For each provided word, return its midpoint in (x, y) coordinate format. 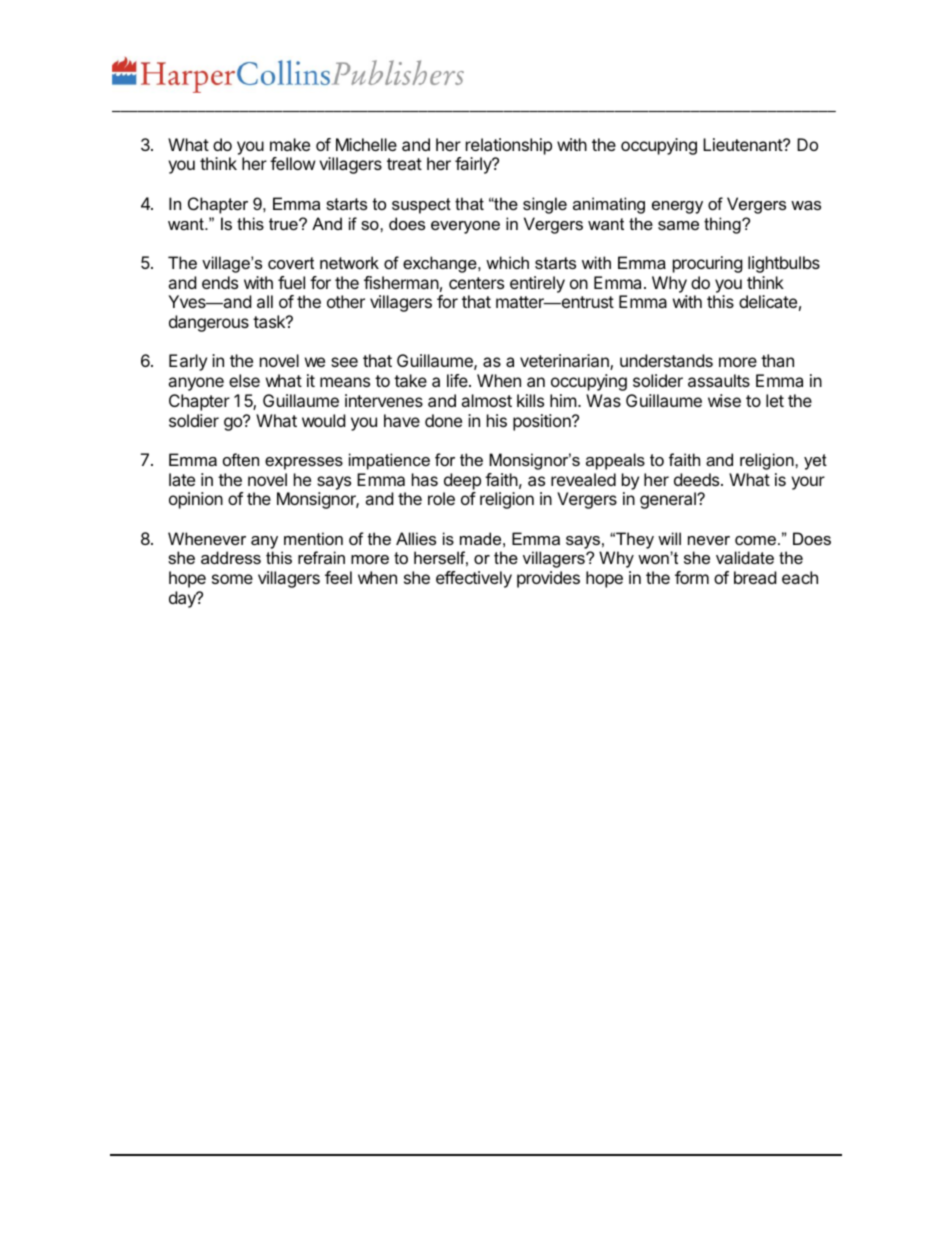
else (244, 380)
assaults (719, 380)
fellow (293, 163)
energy (677, 207)
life (458, 380)
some (232, 579)
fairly (474, 165)
